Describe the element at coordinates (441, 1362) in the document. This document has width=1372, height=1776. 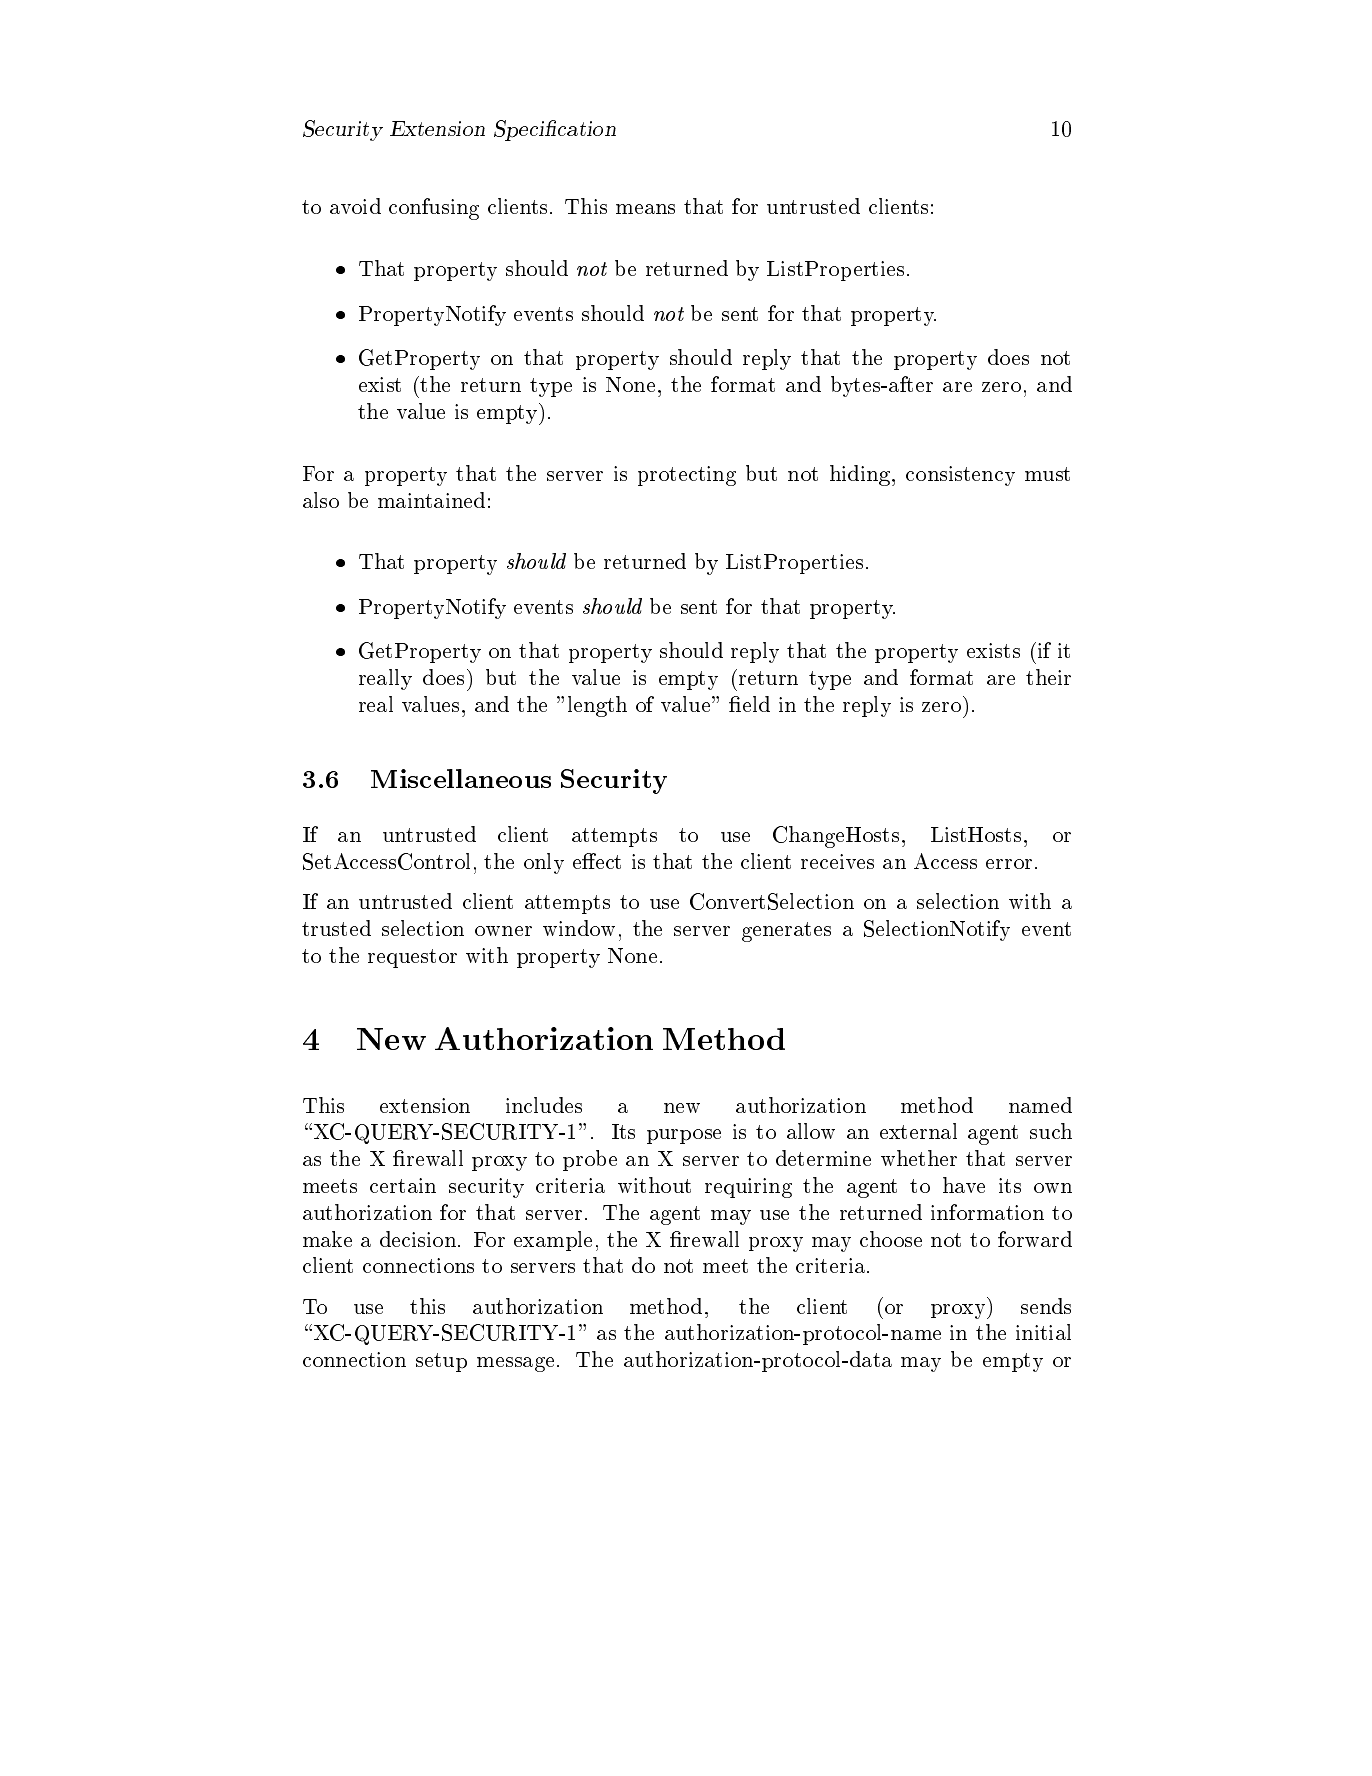
I see `setup` at that location.
